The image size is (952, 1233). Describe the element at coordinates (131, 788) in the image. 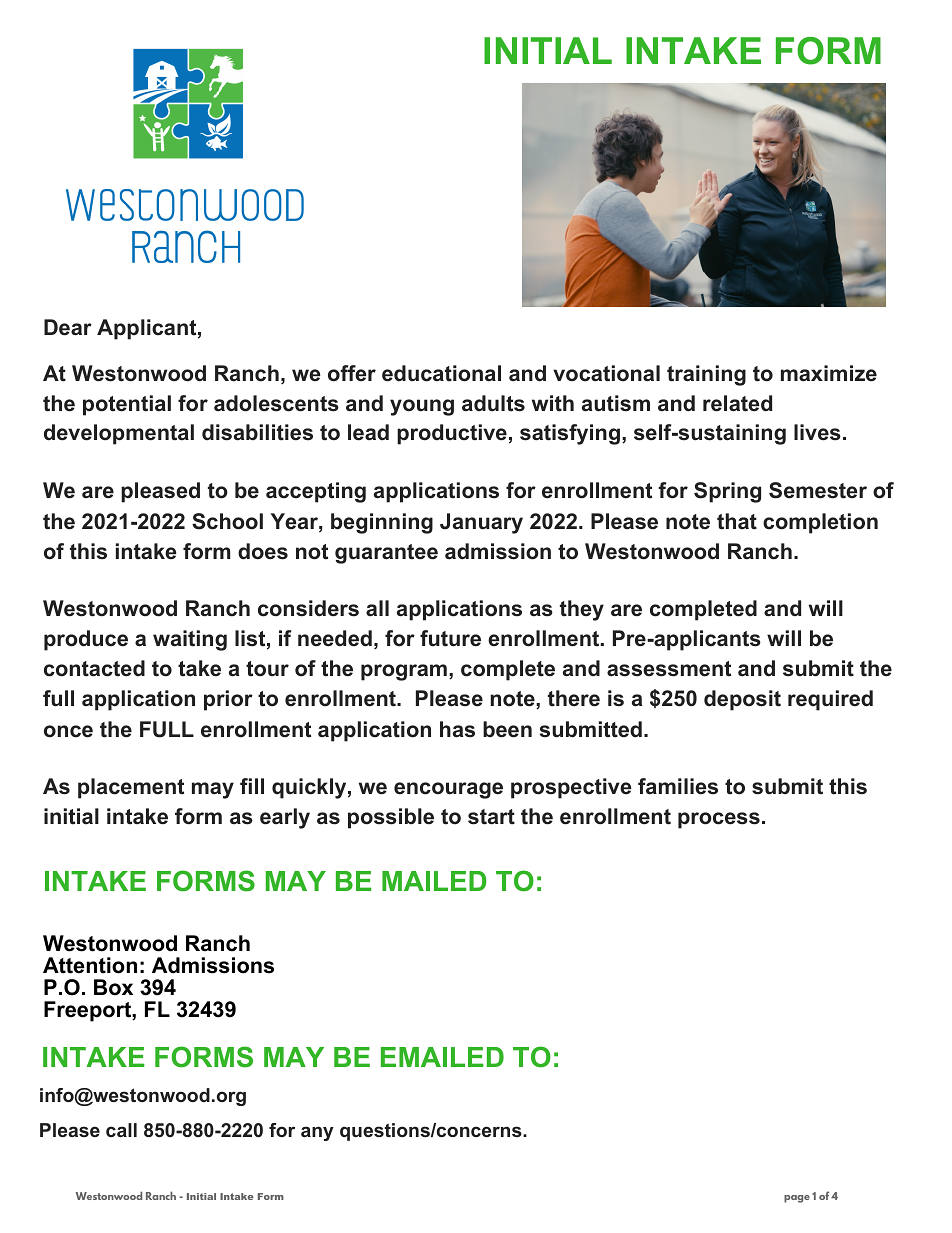

I see `placement` at that location.
